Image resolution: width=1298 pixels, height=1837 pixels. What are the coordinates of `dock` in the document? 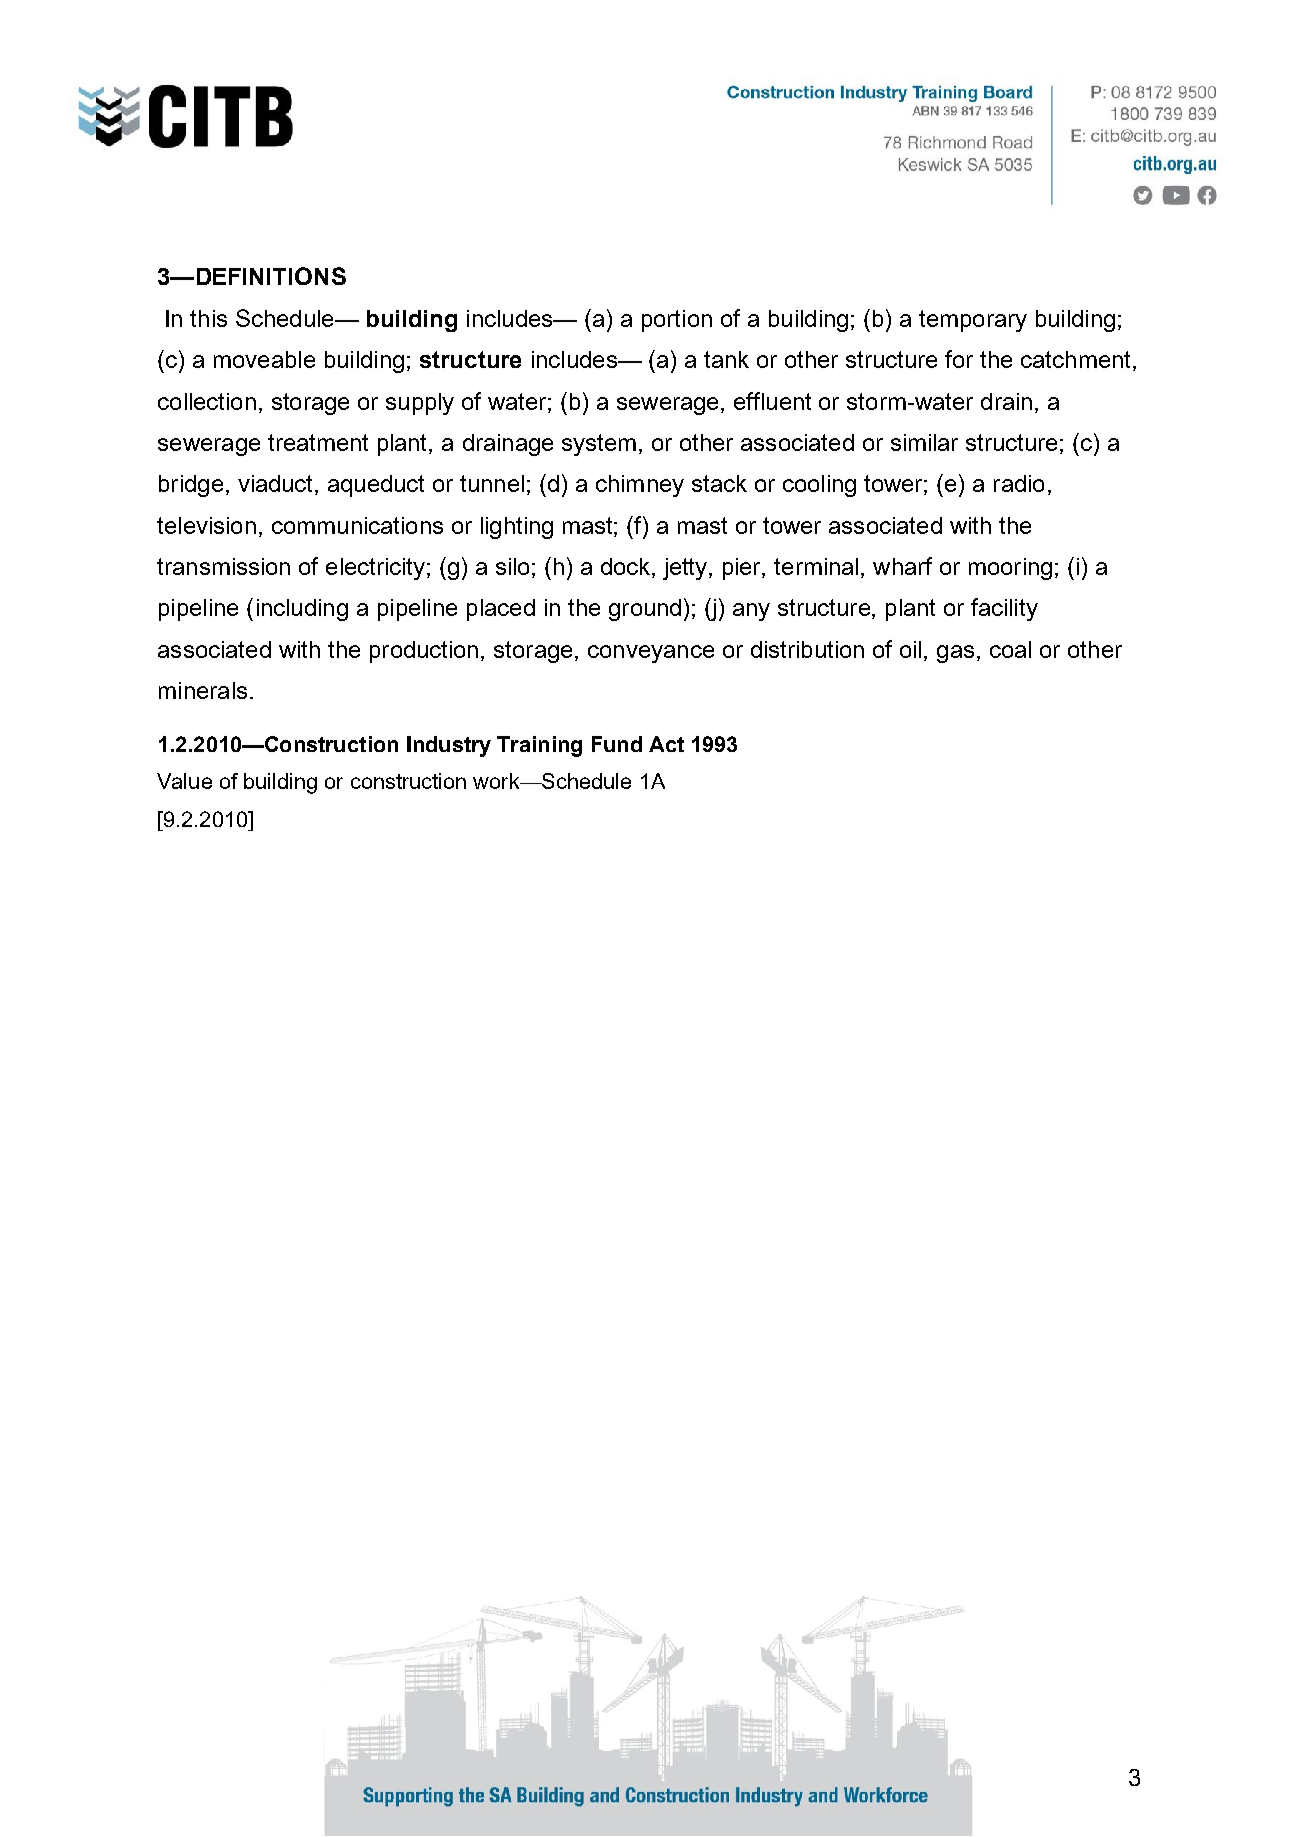 It's located at (627, 568).
